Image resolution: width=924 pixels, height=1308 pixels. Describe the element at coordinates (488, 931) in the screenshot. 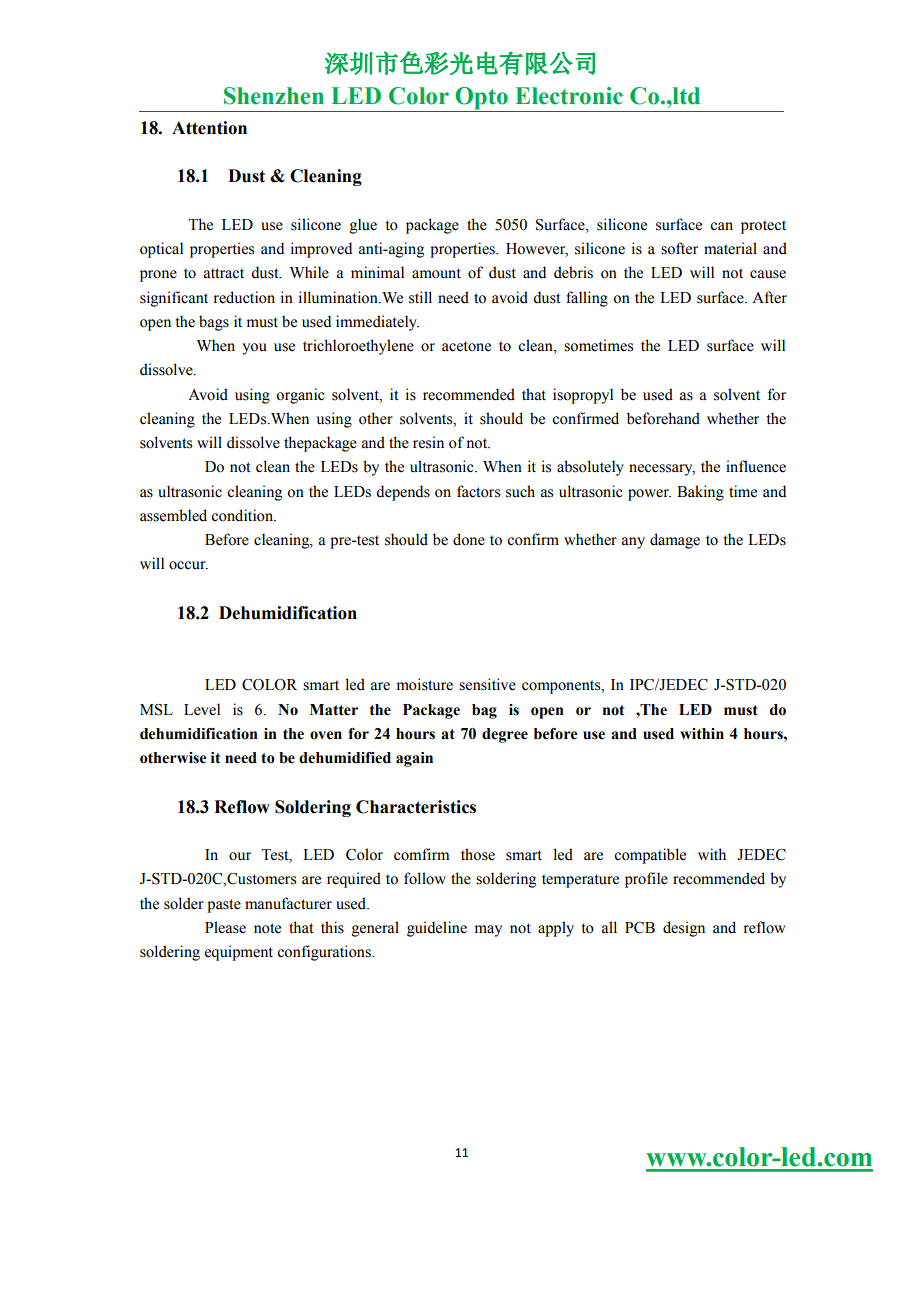

I see `may` at that location.
